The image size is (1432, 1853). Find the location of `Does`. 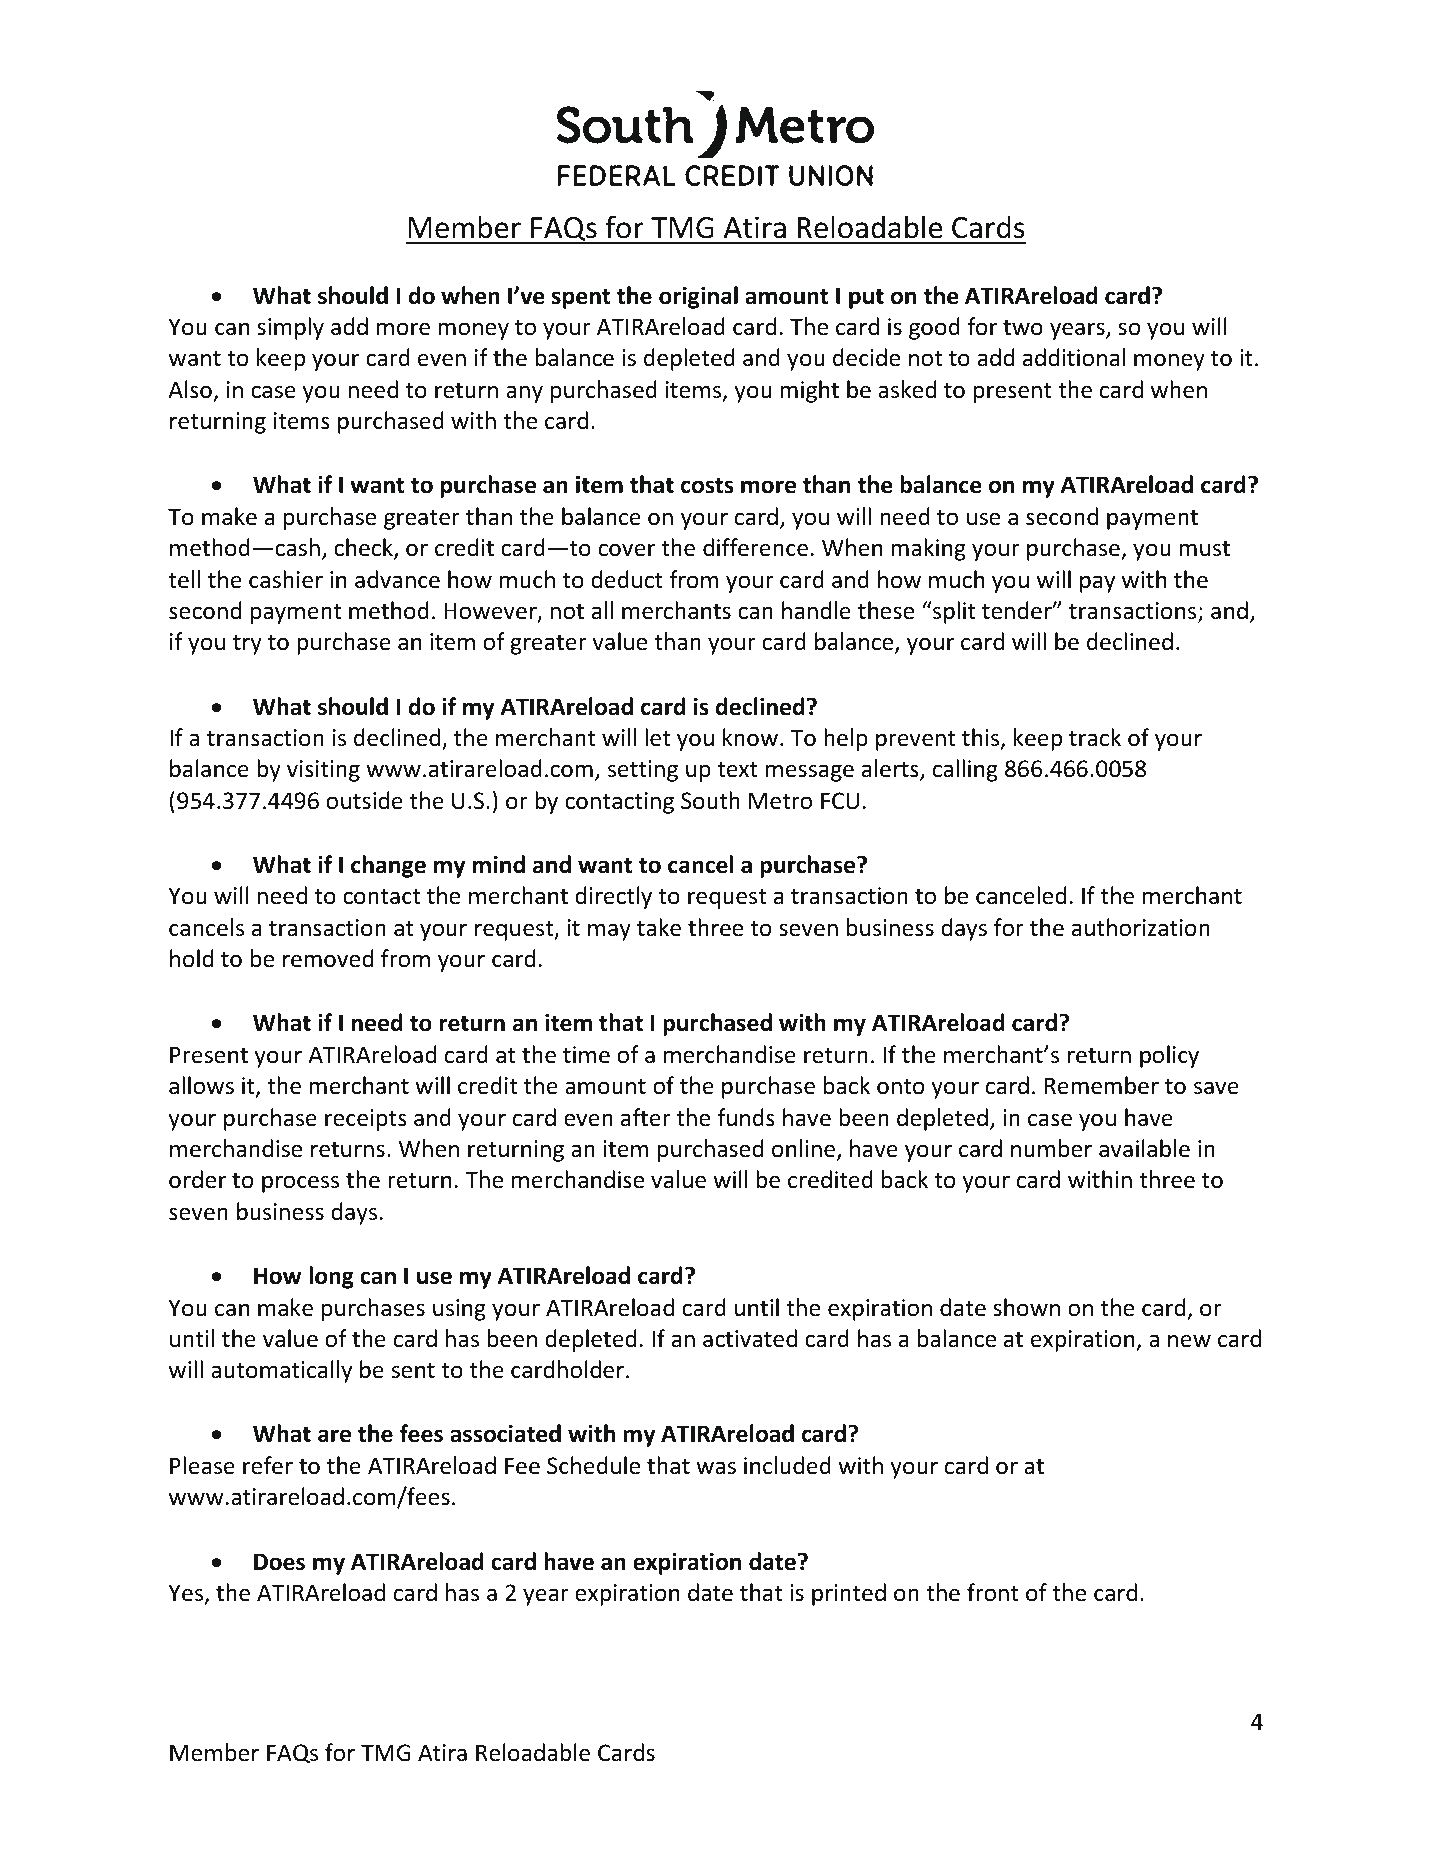

Does is located at coordinates (279, 1562).
